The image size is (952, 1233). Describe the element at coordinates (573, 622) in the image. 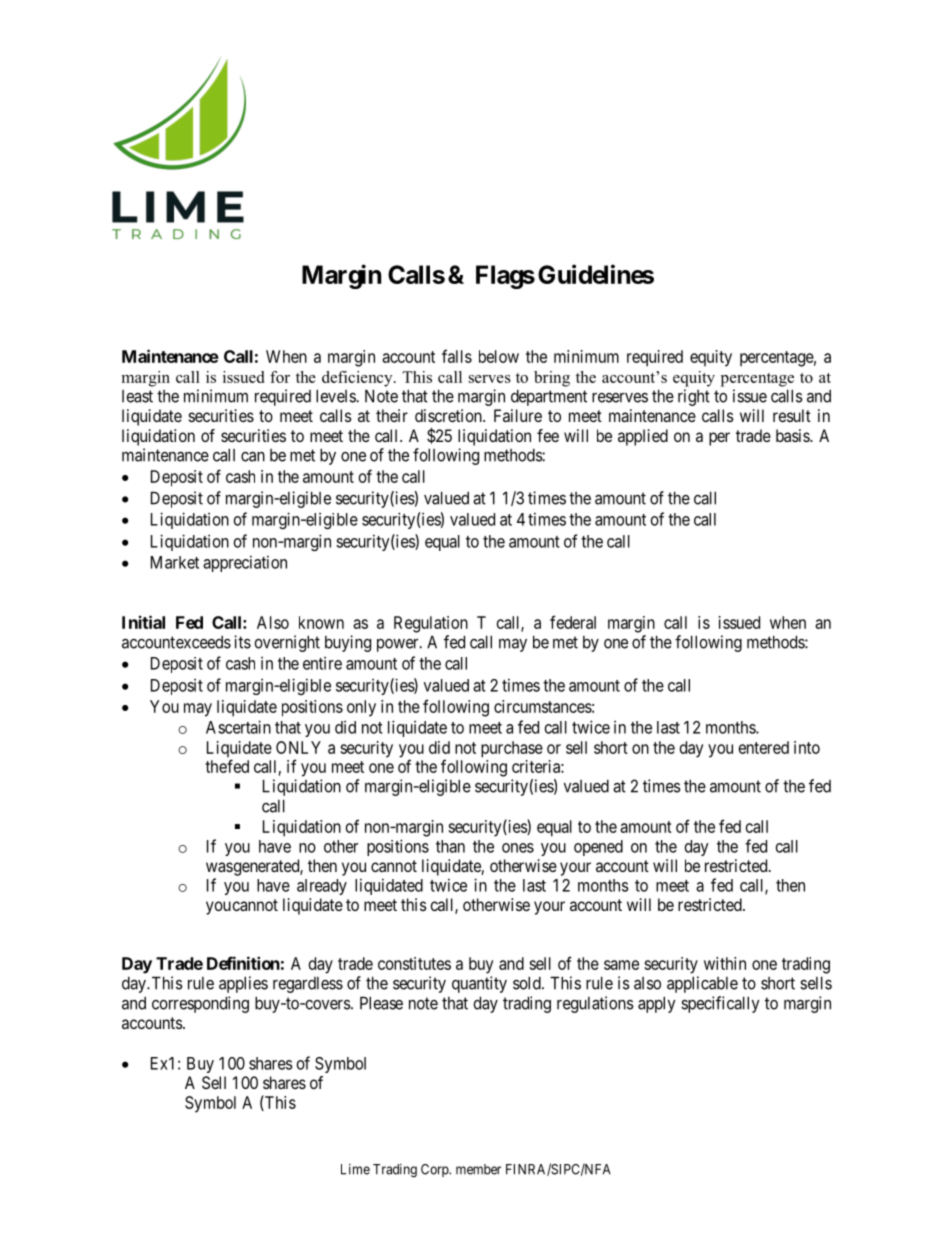

I see `federal` at that location.
